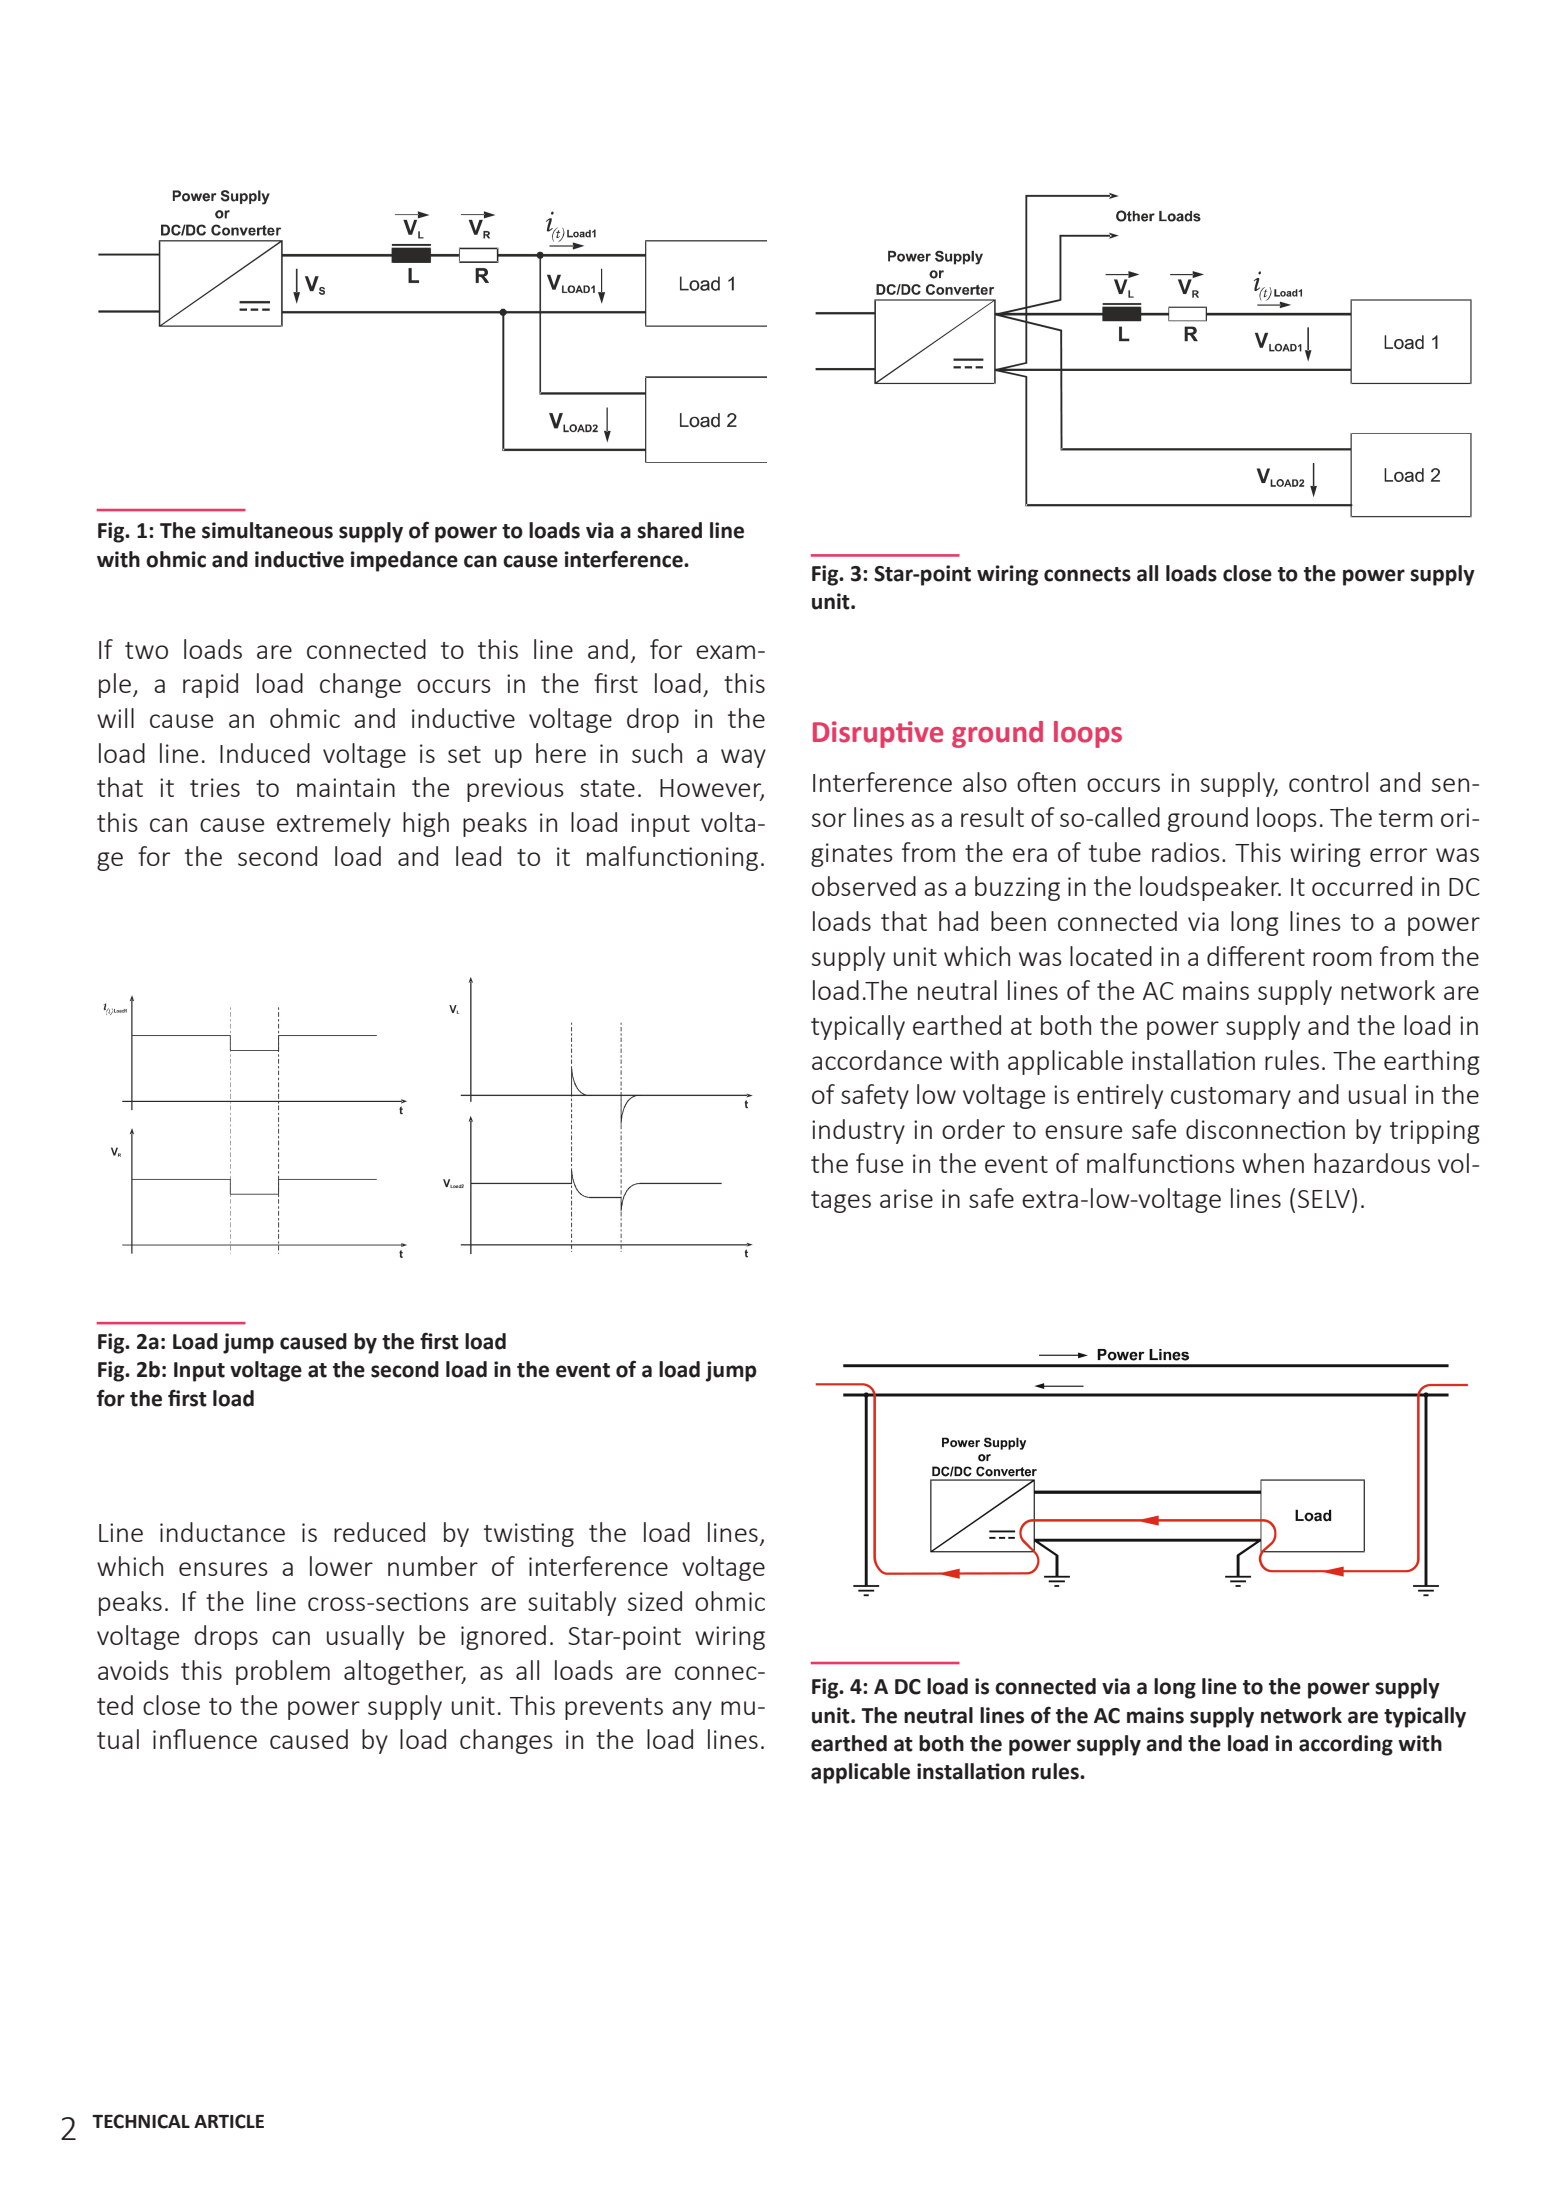 The width and height of the document is (1562, 2209). What do you see at coordinates (692, 1710) in the document?
I see `any` at bounding box center [692, 1710].
